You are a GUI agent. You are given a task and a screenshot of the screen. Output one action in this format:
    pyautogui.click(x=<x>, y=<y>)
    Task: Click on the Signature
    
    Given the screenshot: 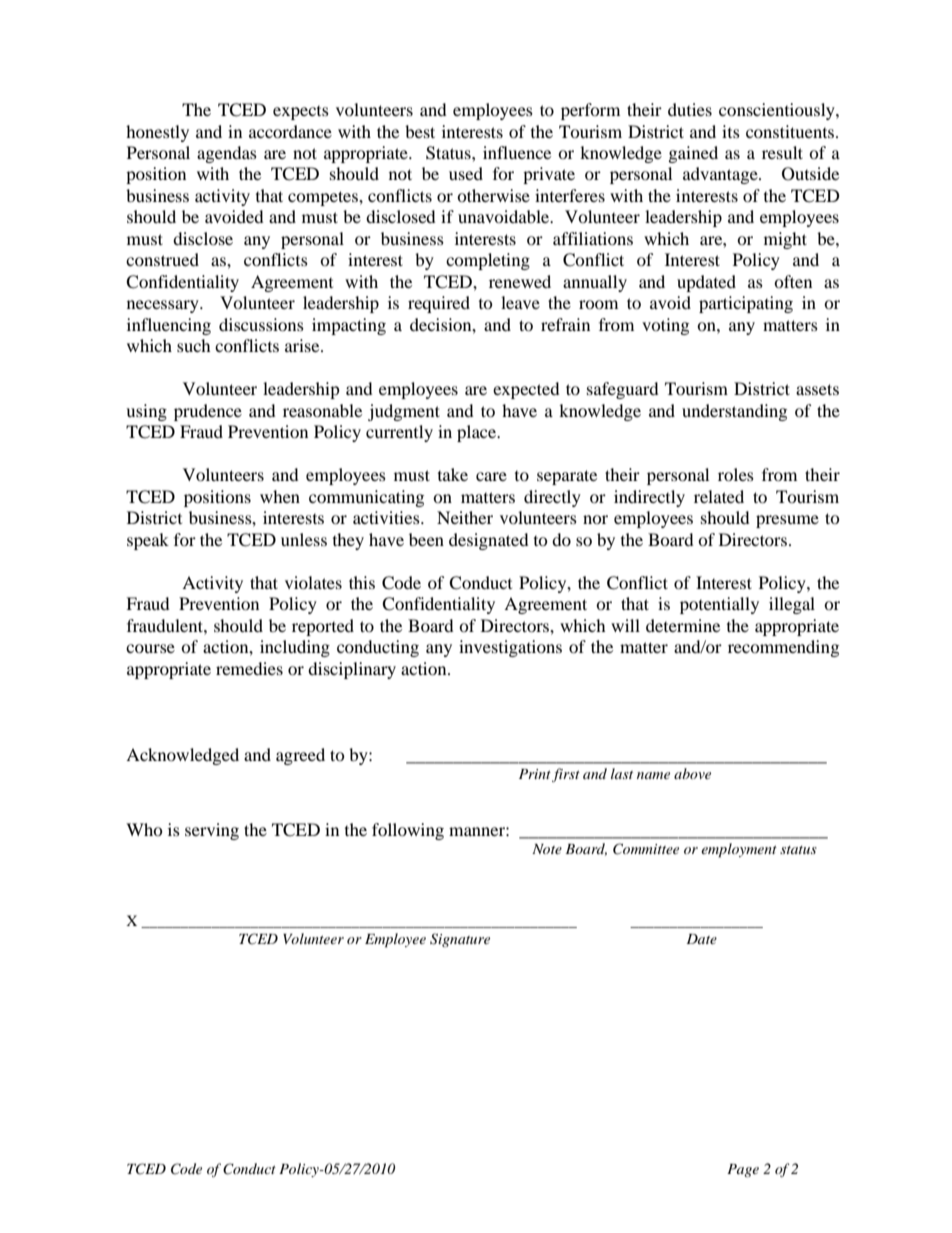 What is the action you would take?
    pyautogui.click(x=460, y=940)
